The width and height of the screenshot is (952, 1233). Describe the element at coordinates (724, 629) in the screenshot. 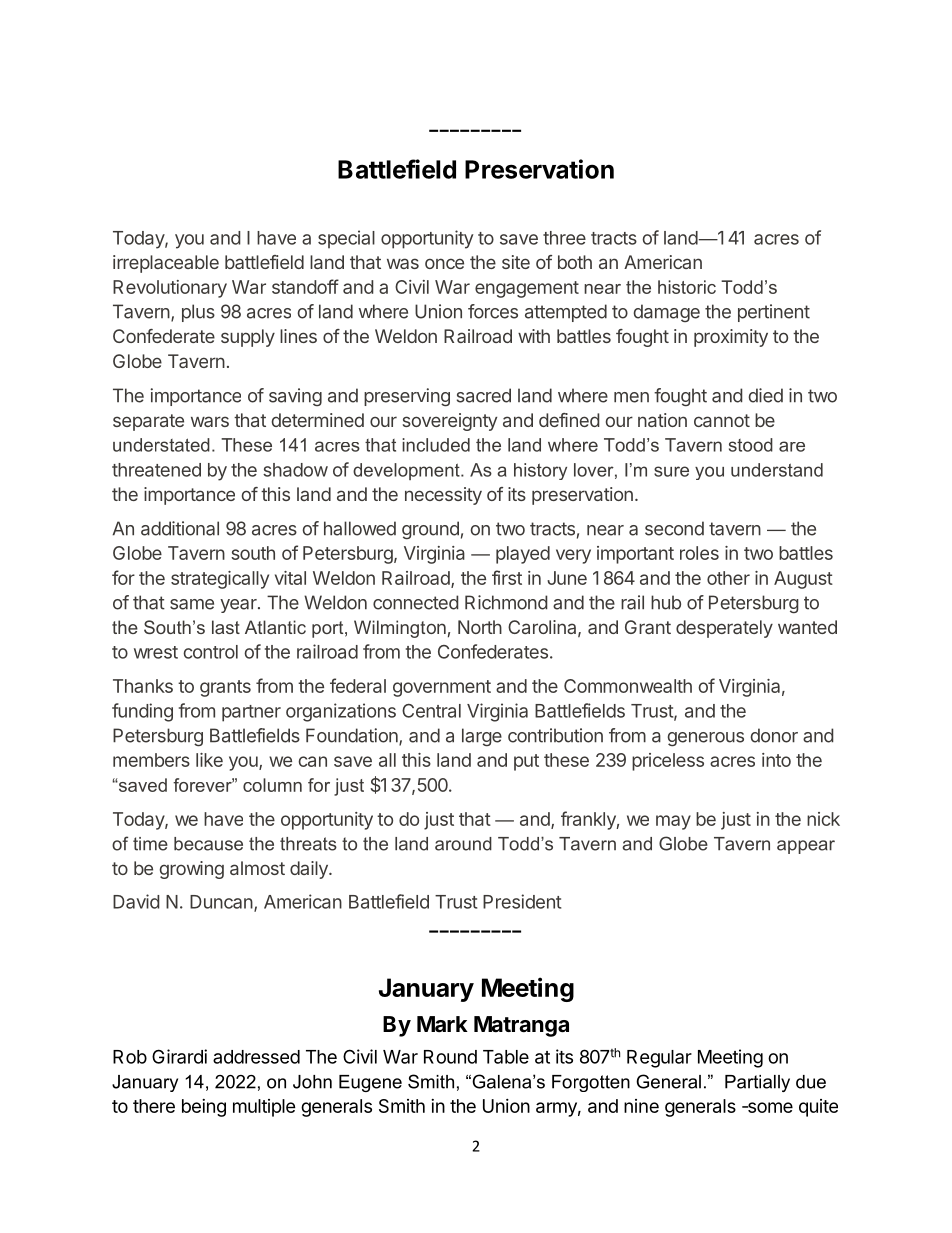

I see `desperately` at that location.
